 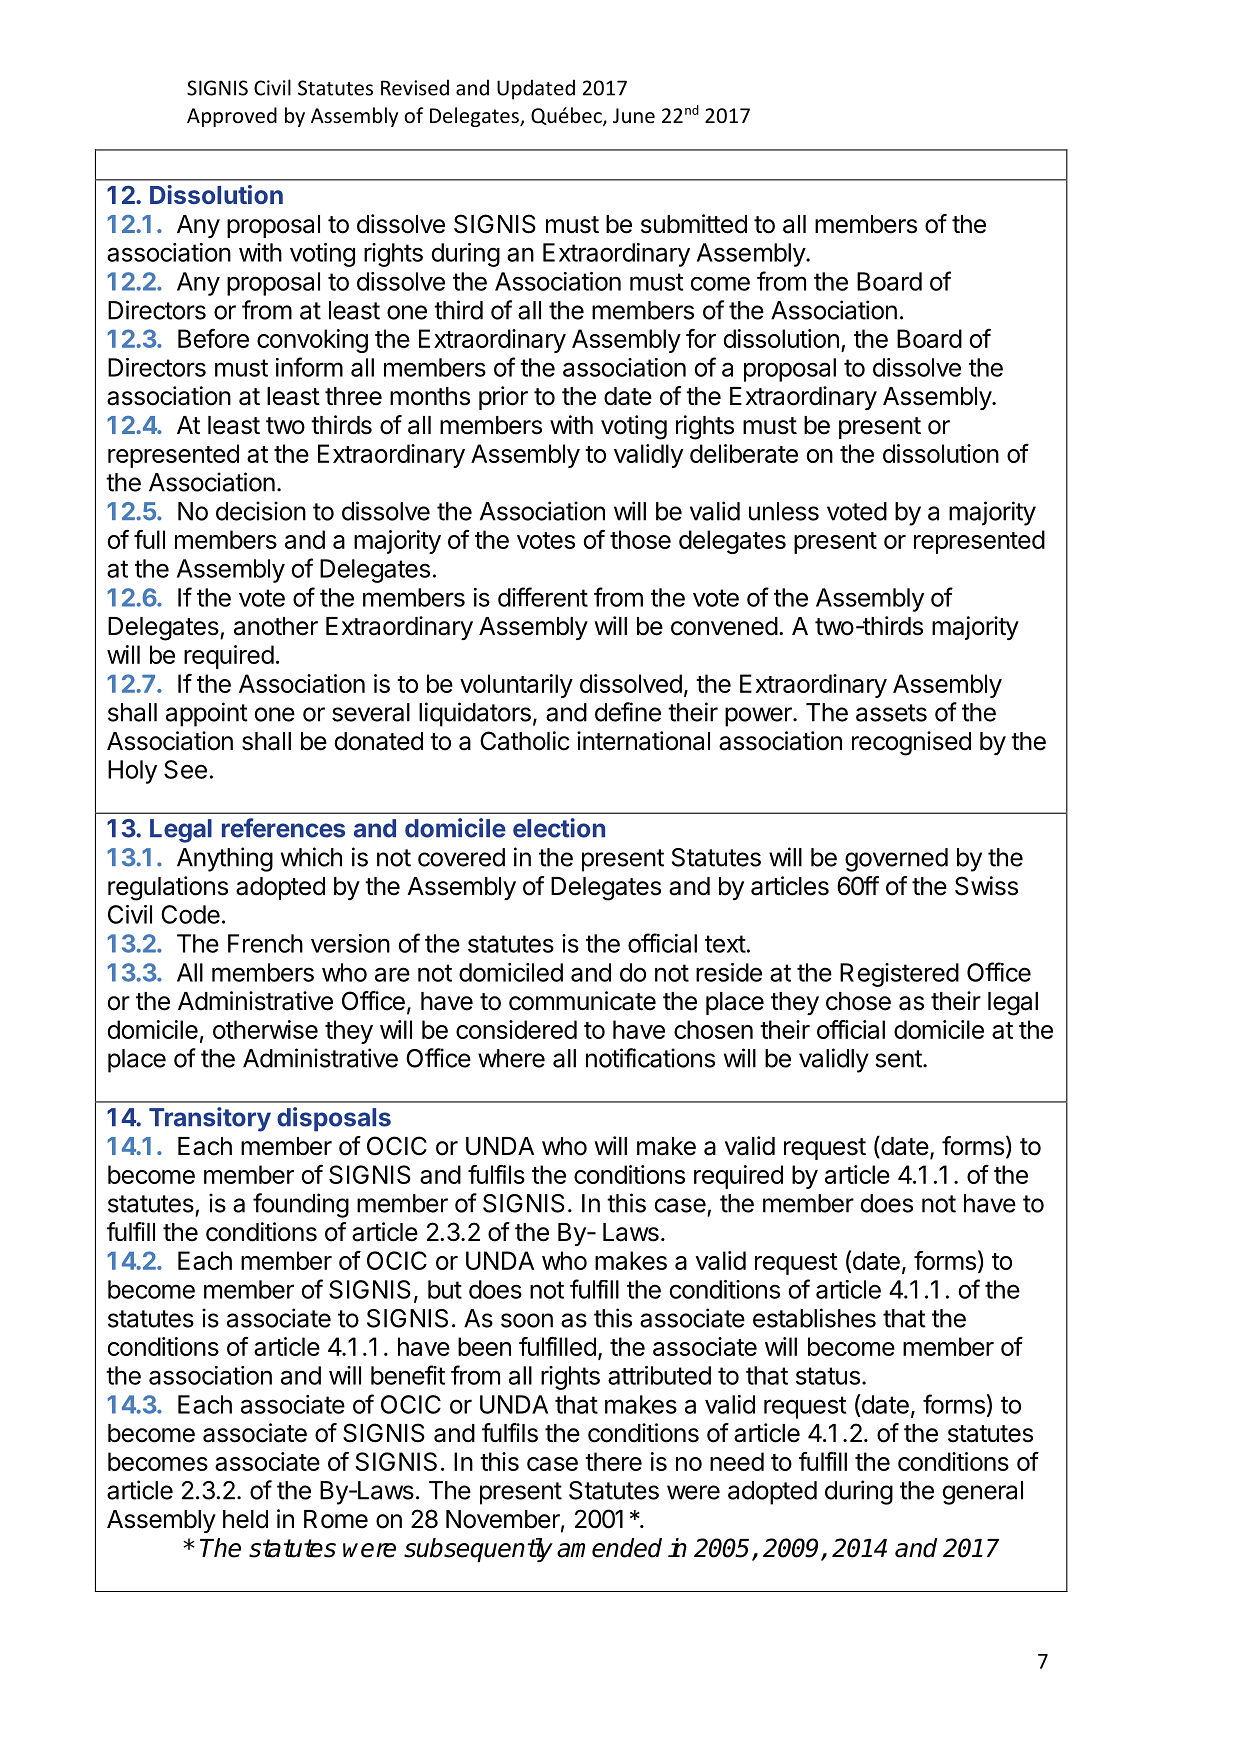 What do you see at coordinates (609, 1548) in the document?
I see `amended` at bounding box center [609, 1548].
